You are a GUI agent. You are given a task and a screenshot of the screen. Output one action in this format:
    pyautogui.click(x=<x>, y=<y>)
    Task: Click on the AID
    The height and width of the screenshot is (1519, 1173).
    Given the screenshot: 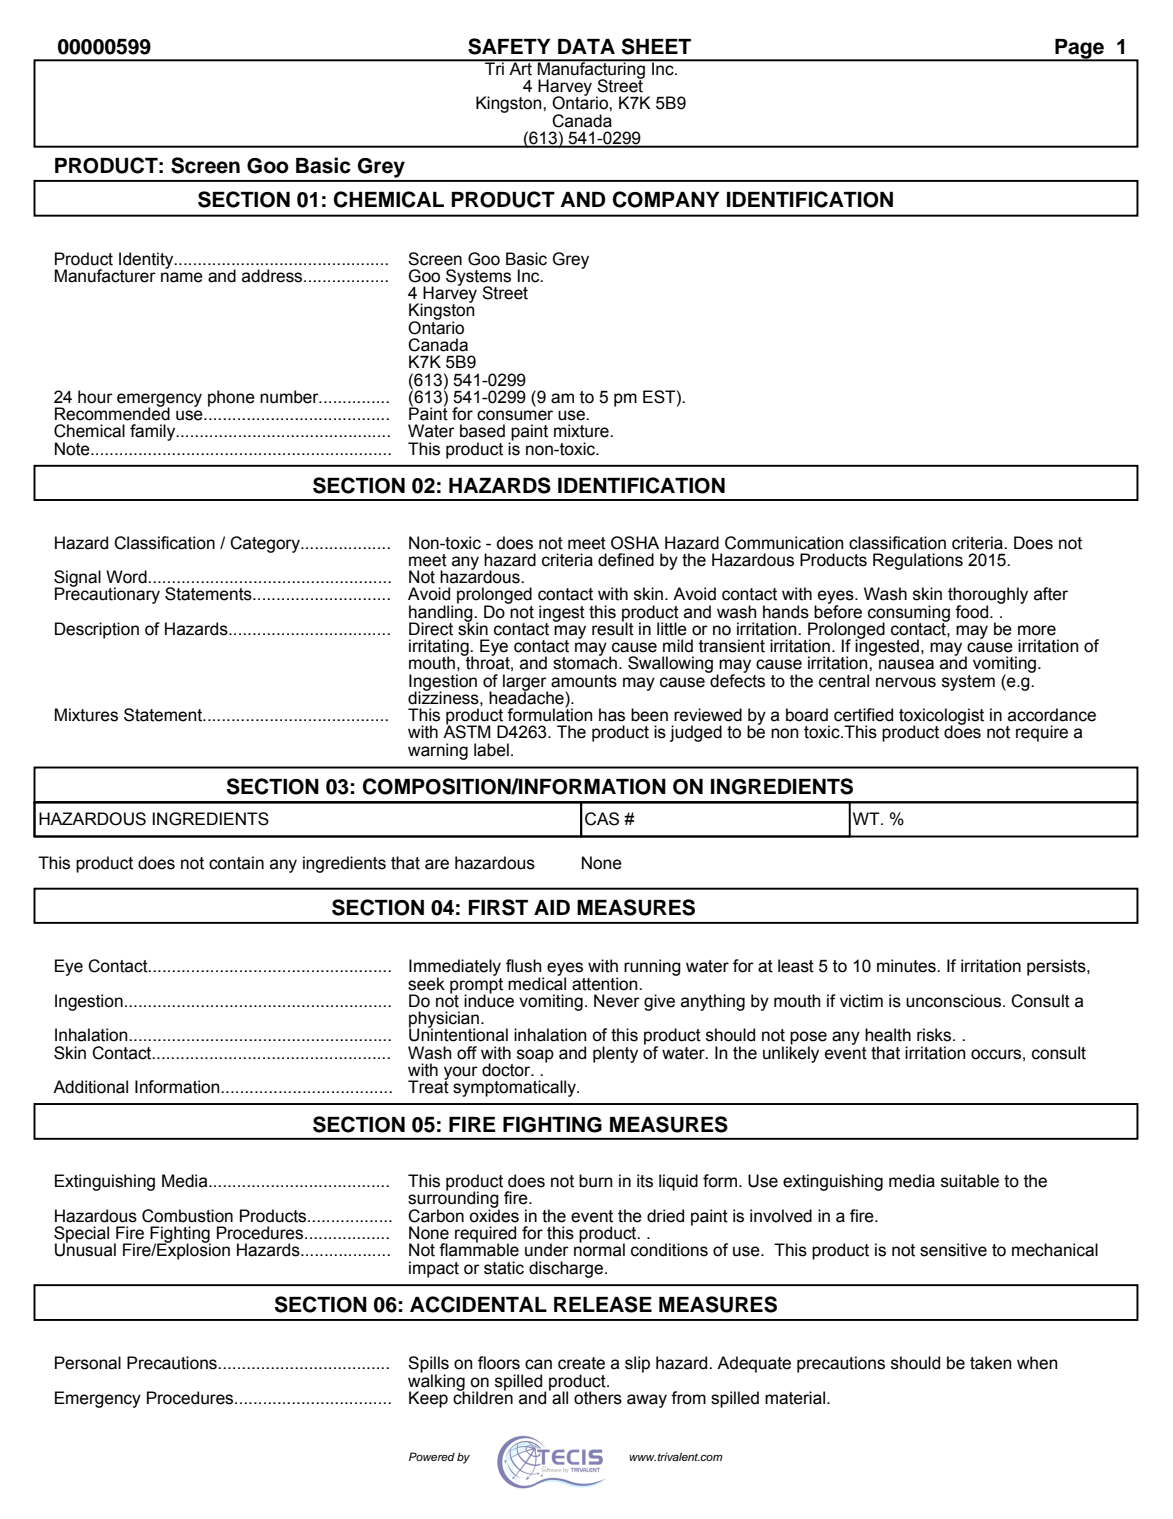 What is the action you would take?
    pyautogui.click(x=552, y=907)
